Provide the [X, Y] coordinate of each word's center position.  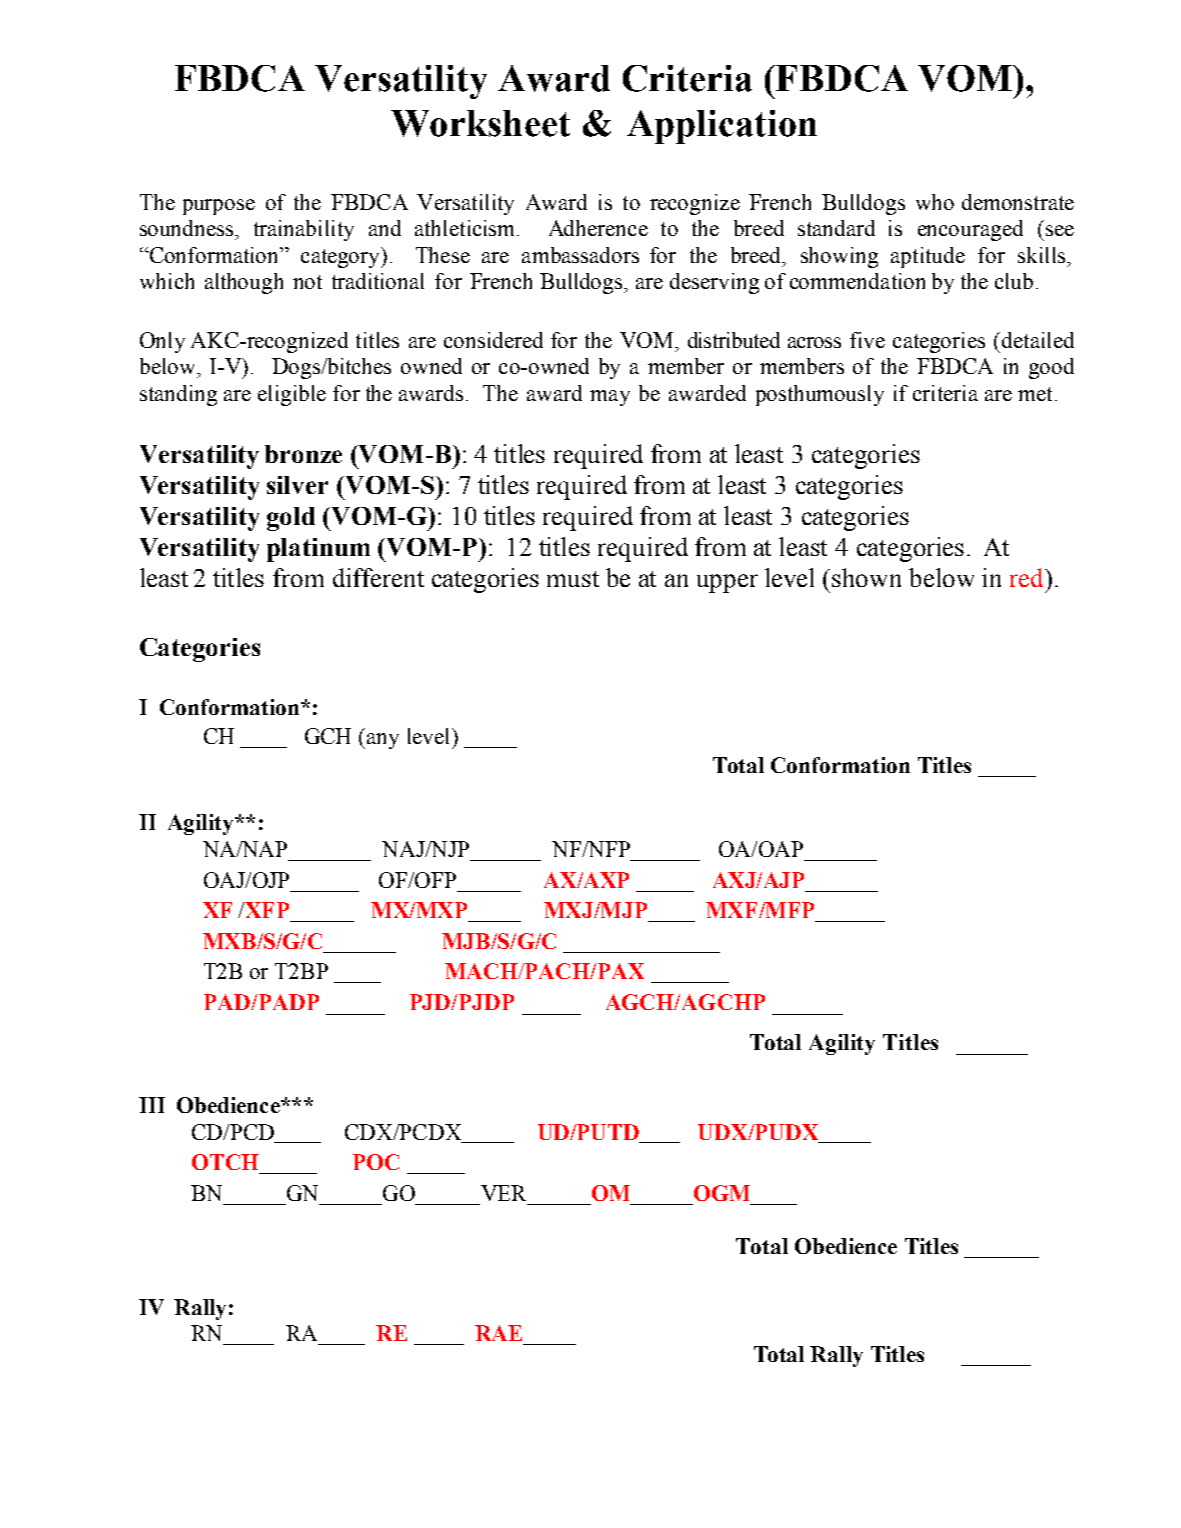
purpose [219, 207]
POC [376, 1162]
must [573, 579]
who [935, 202]
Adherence [598, 228]
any [383, 741]
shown [866, 577]
